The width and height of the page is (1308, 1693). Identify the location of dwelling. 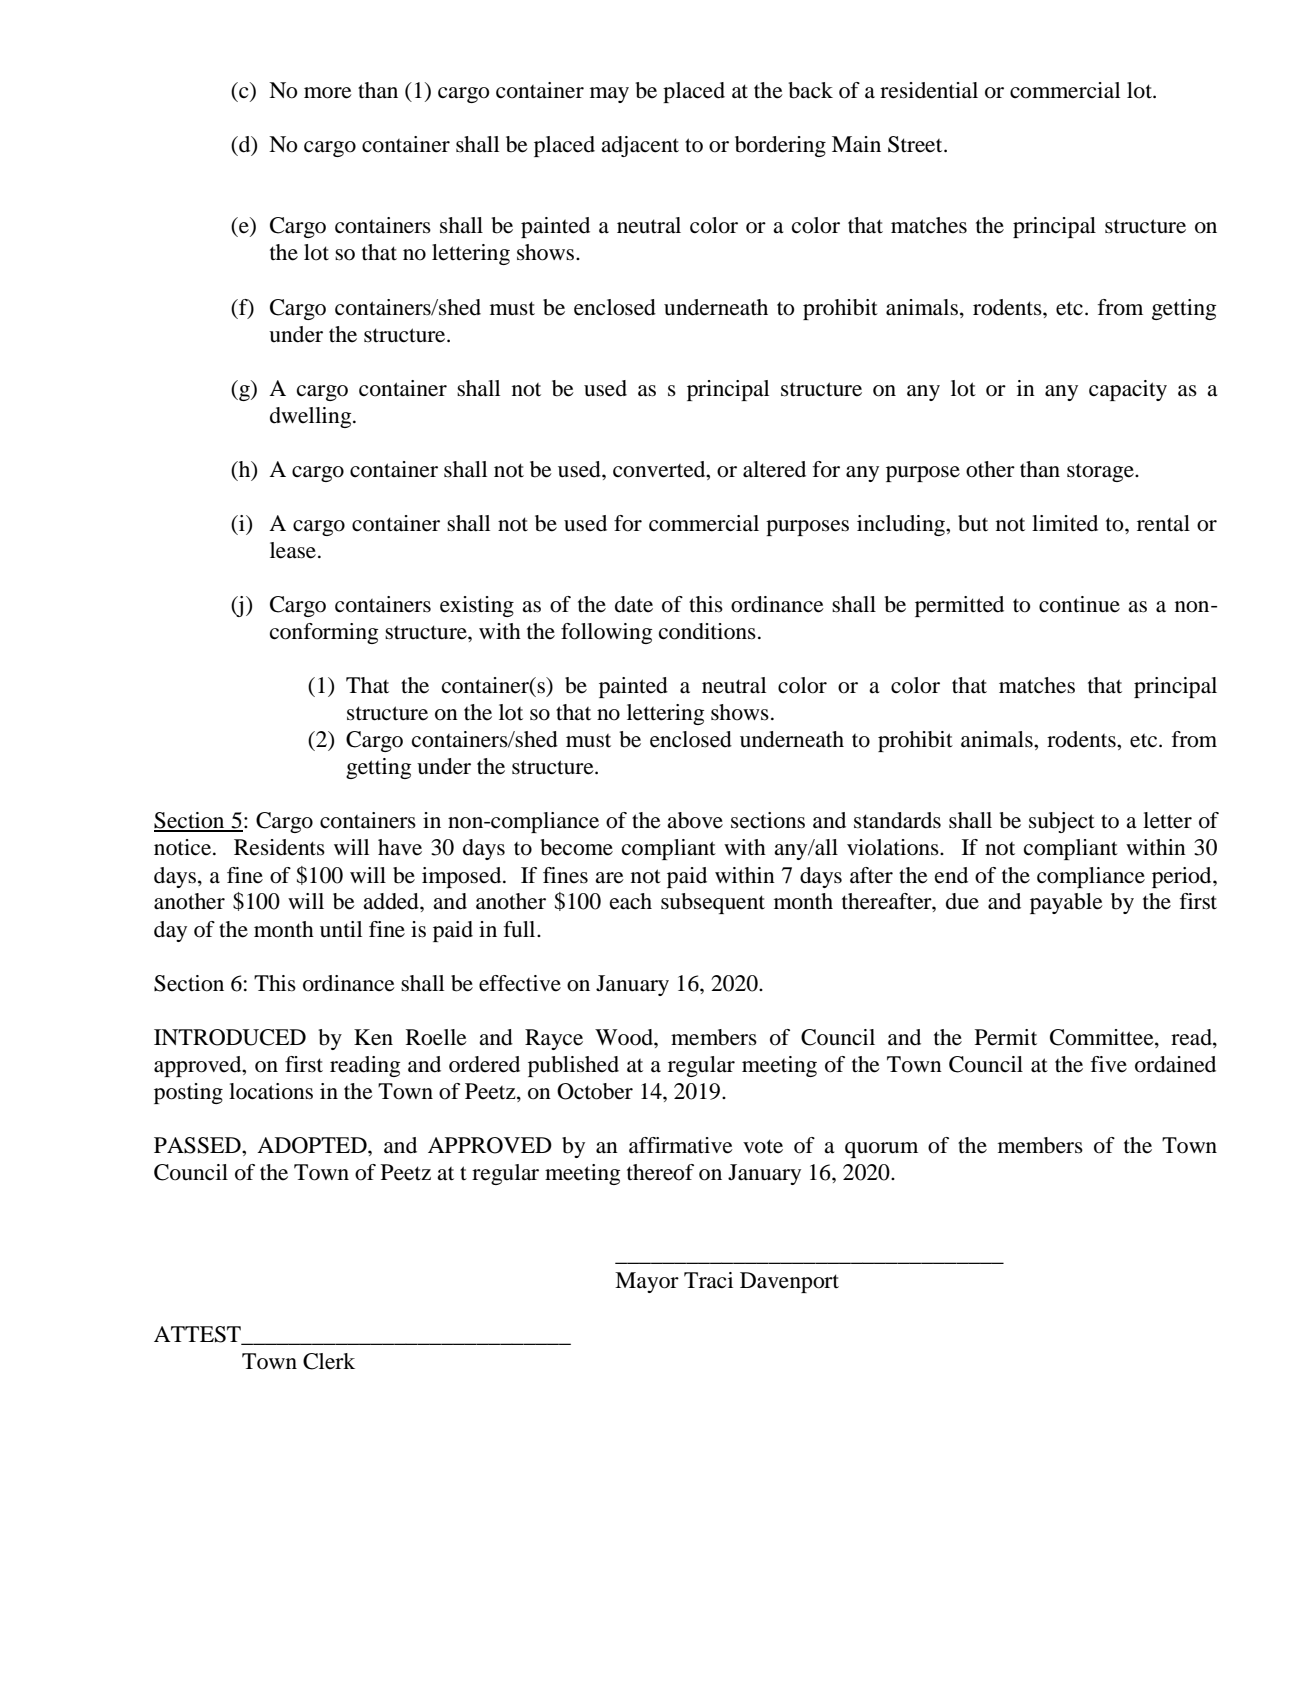
(312, 417).
